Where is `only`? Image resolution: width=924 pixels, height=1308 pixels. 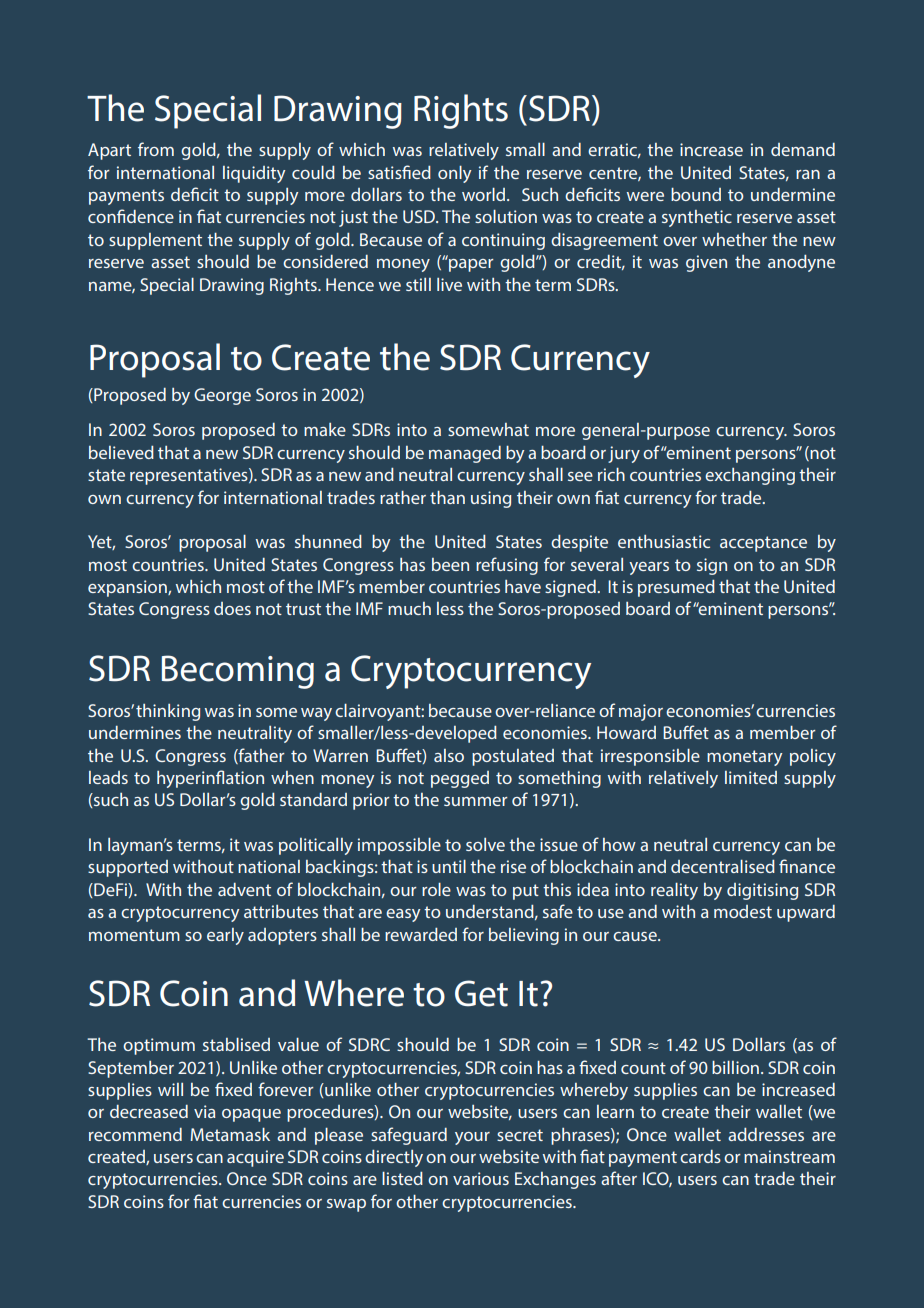
only is located at coordinates (454, 174).
